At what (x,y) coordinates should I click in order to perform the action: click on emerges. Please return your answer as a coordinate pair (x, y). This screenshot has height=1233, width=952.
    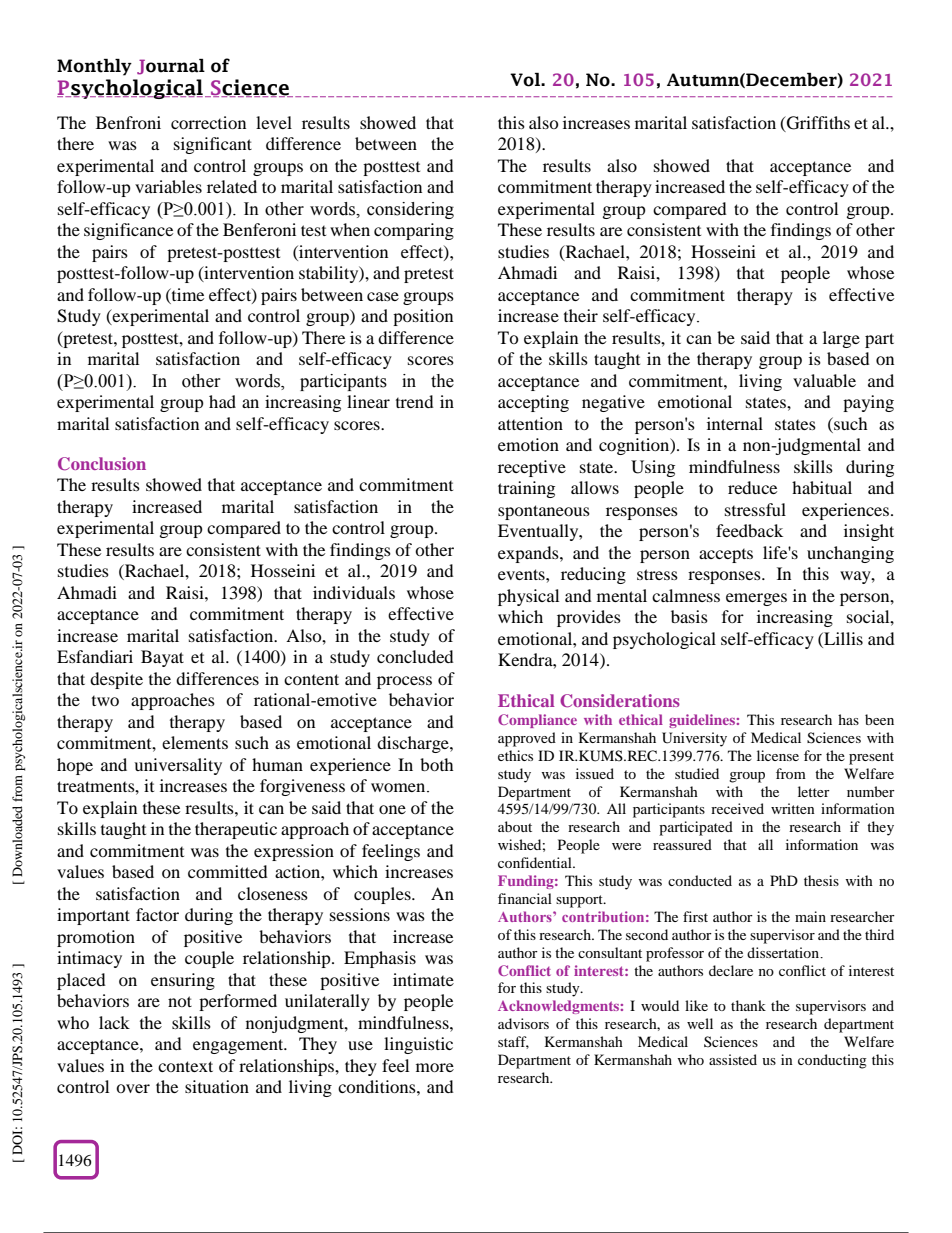
    Looking at the image, I should click on (756, 599).
